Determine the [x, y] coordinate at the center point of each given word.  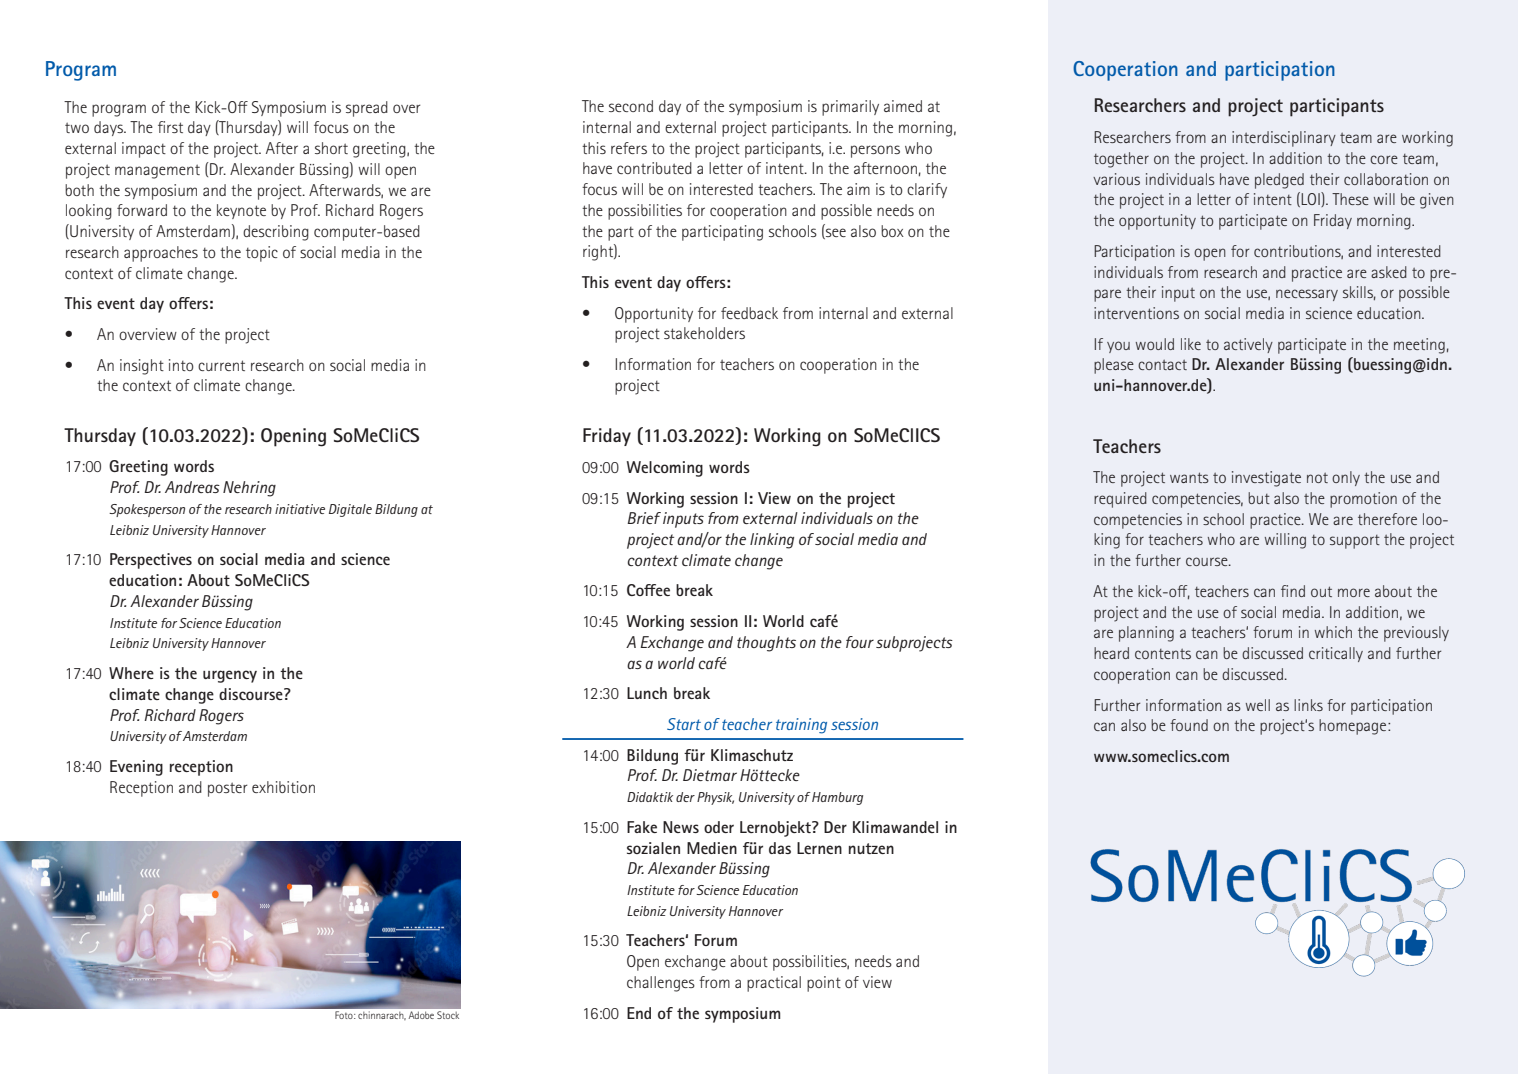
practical [774, 984]
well [1258, 705]
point [824, 984]
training [801, 726]
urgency [230, 676]
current [221, 365]
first [170, 127]
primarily [850, 108]
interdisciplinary [1284, 139]
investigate [1266, 479]
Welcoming [665, 469]
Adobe [421, 1015]
